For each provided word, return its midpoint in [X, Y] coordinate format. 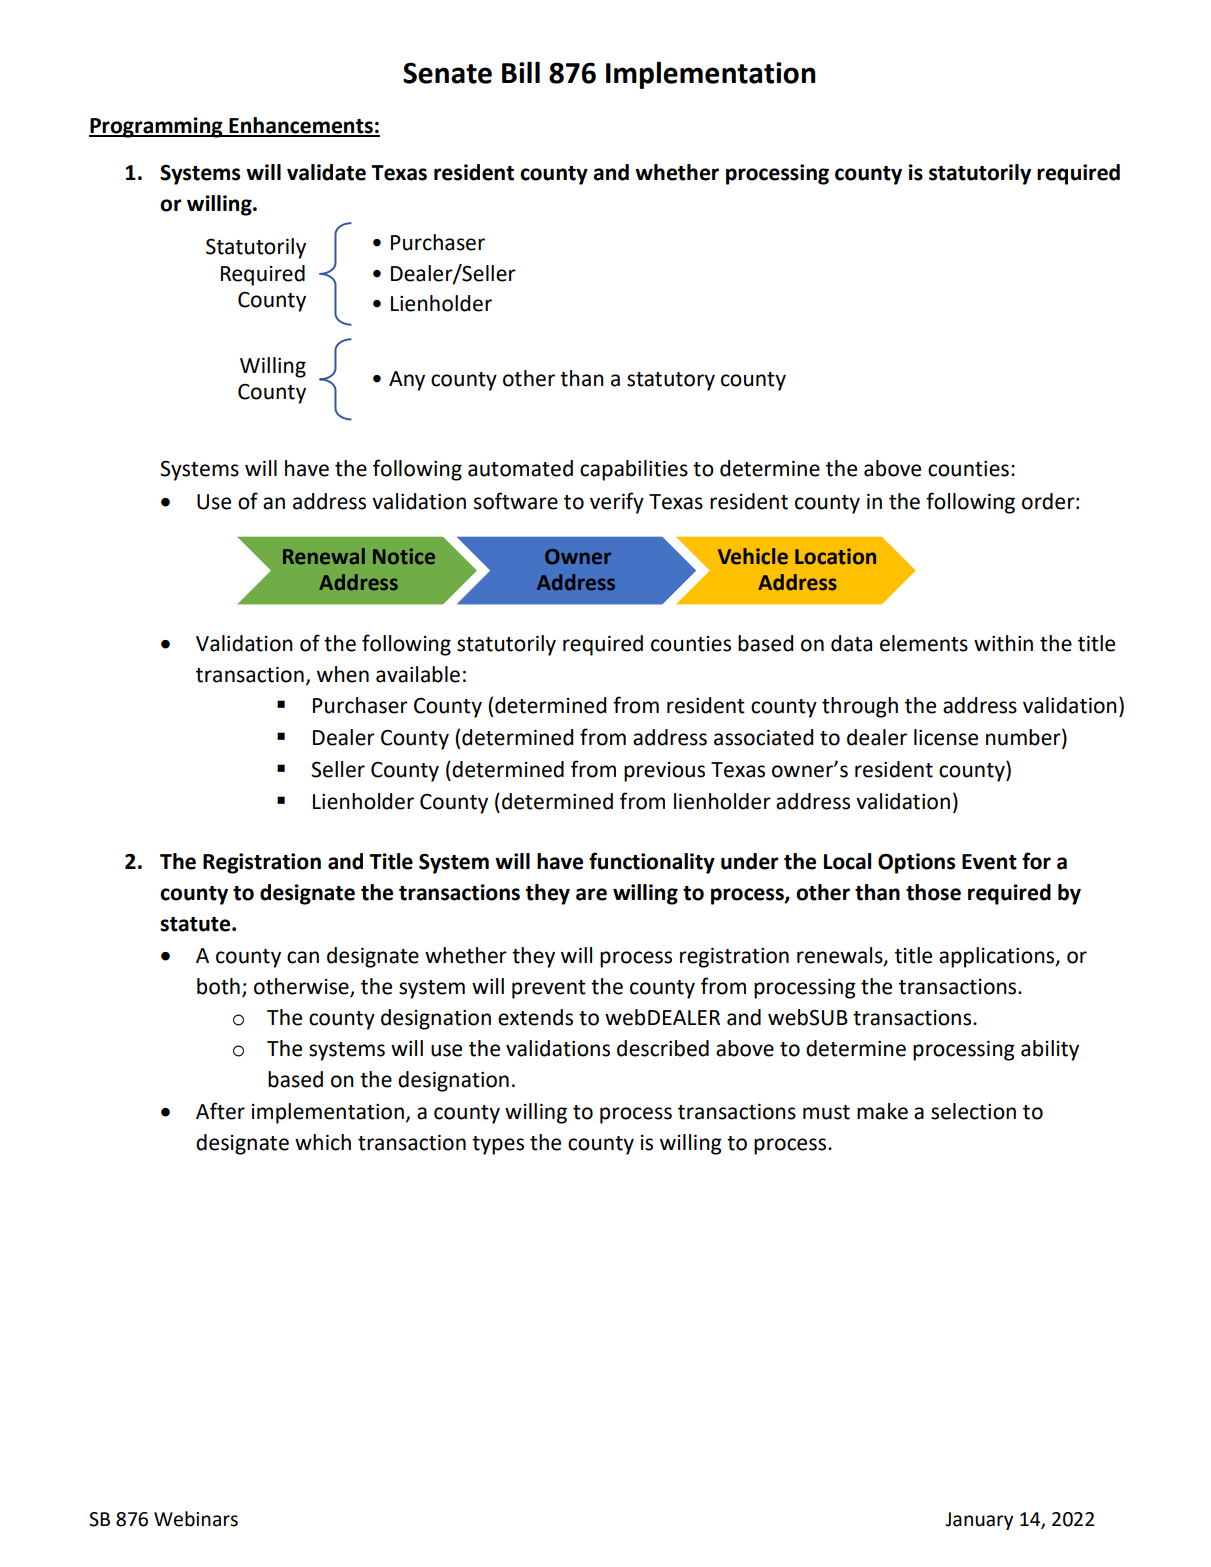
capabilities [634, 470]
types [498, 1145]
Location [835, 556]
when [343, 674]
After [220, 1111]
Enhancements [301, 126]
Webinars [196, 1519]
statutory [671, 381]
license [946, 737]
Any [407, 381]
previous [664, 772]
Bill [521, 72]
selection [973, 1111]
